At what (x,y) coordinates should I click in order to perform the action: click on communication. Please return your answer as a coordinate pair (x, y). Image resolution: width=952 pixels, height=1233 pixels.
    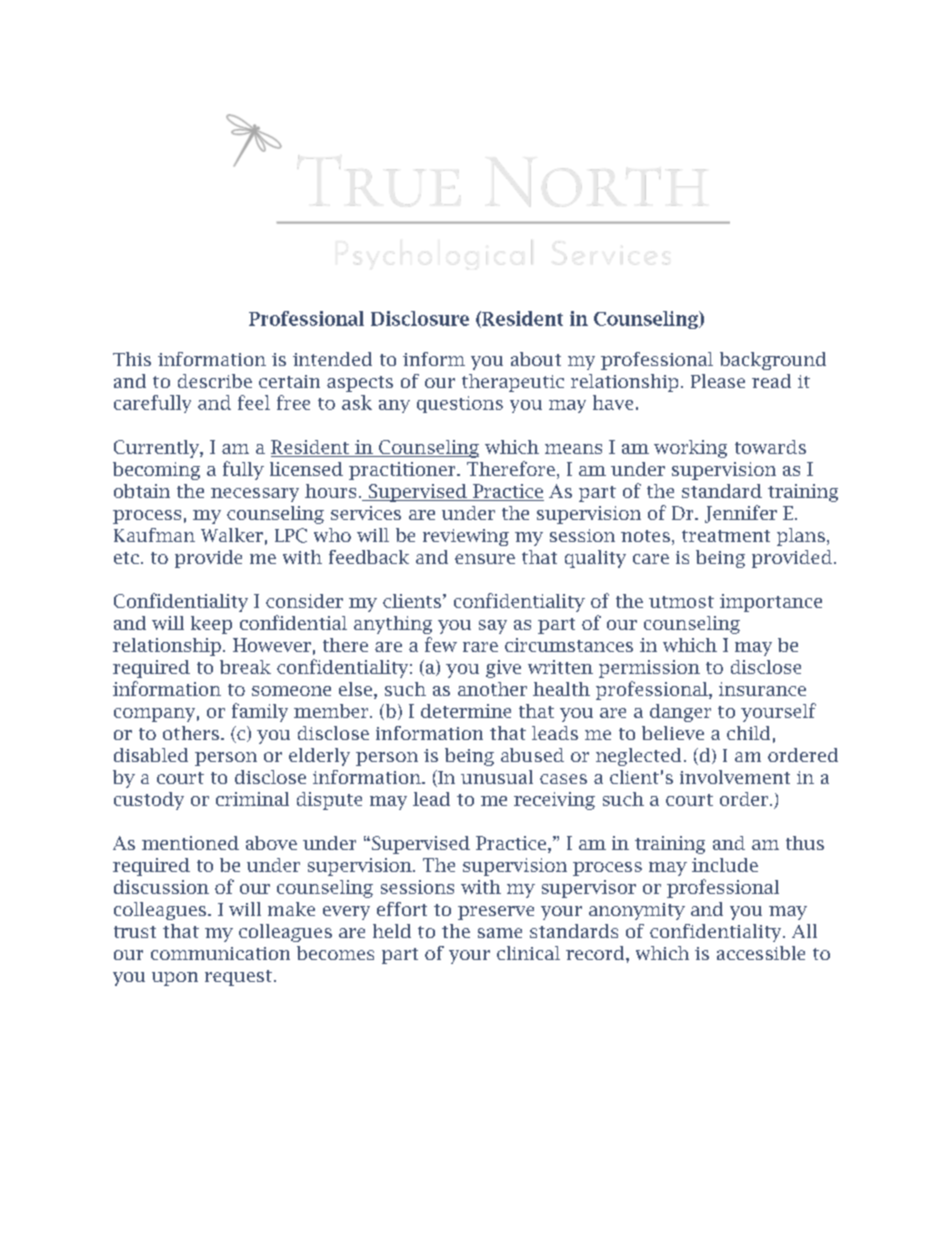
    Looking at the image, I should click on (220, 953).
